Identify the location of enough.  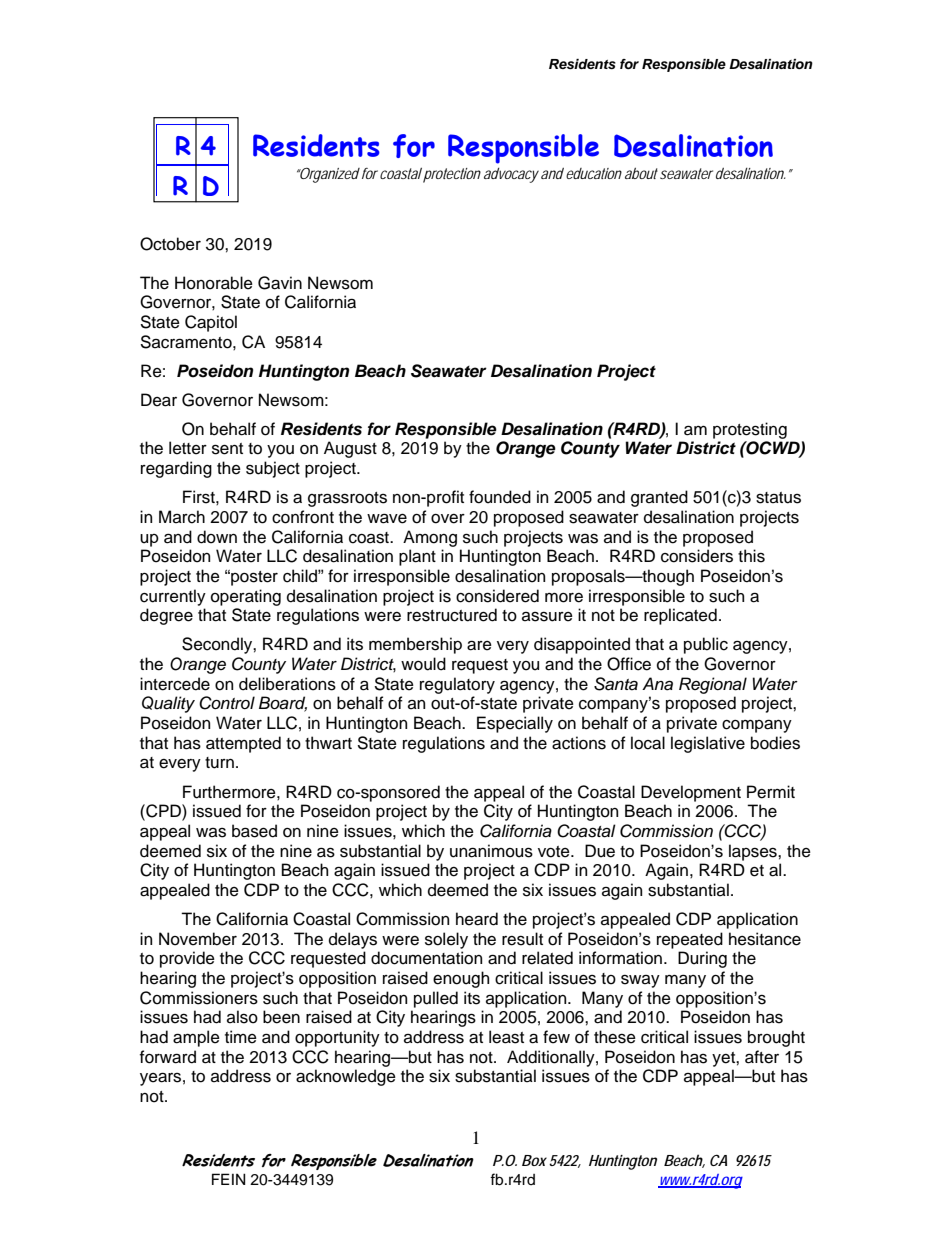
(461, 979).
